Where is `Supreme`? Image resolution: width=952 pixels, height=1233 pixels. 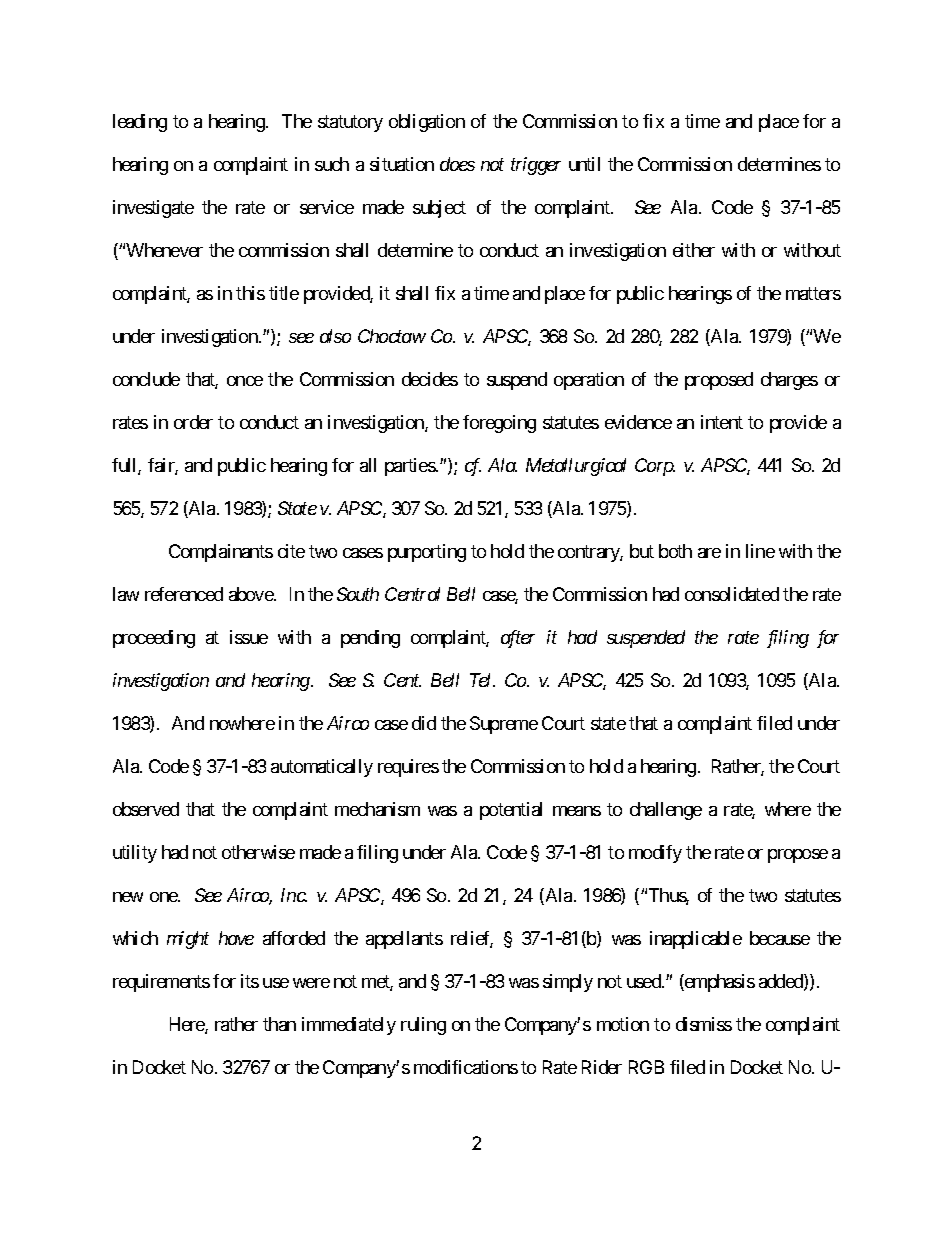
Supreme is located at coordinates (504, 725).
